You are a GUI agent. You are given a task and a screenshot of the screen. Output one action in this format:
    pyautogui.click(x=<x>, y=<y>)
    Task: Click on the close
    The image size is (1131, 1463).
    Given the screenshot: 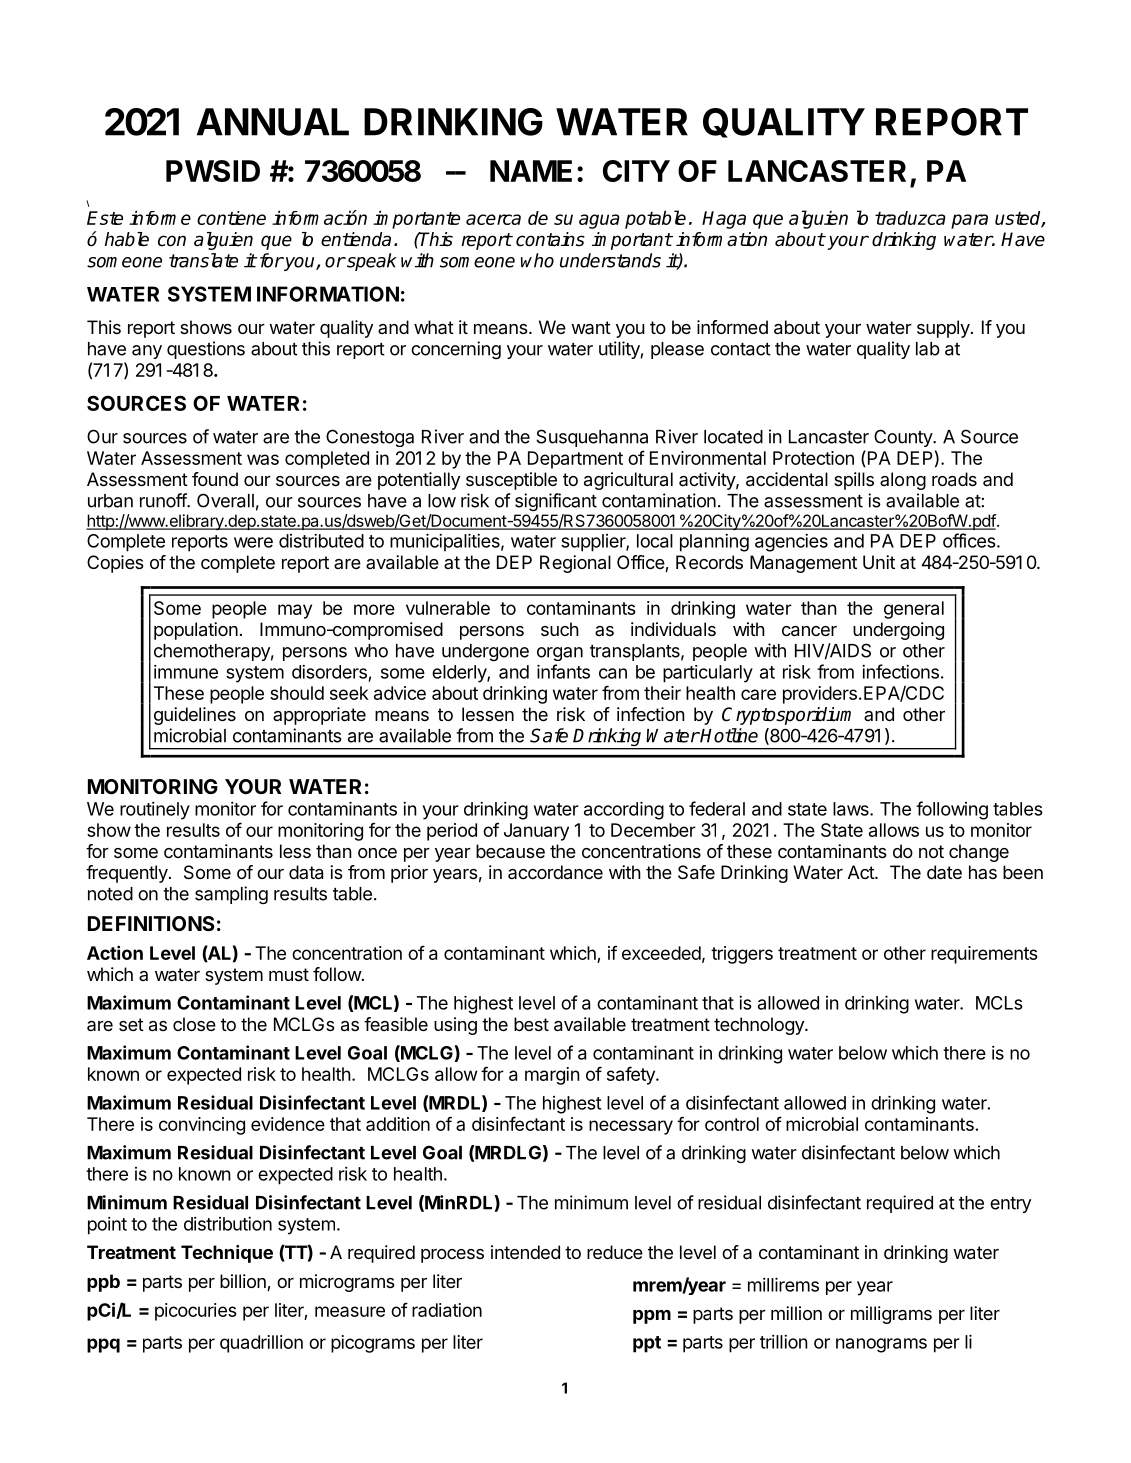 What is the action you would take?
    pyautogui.click(x=194, y=1024)
